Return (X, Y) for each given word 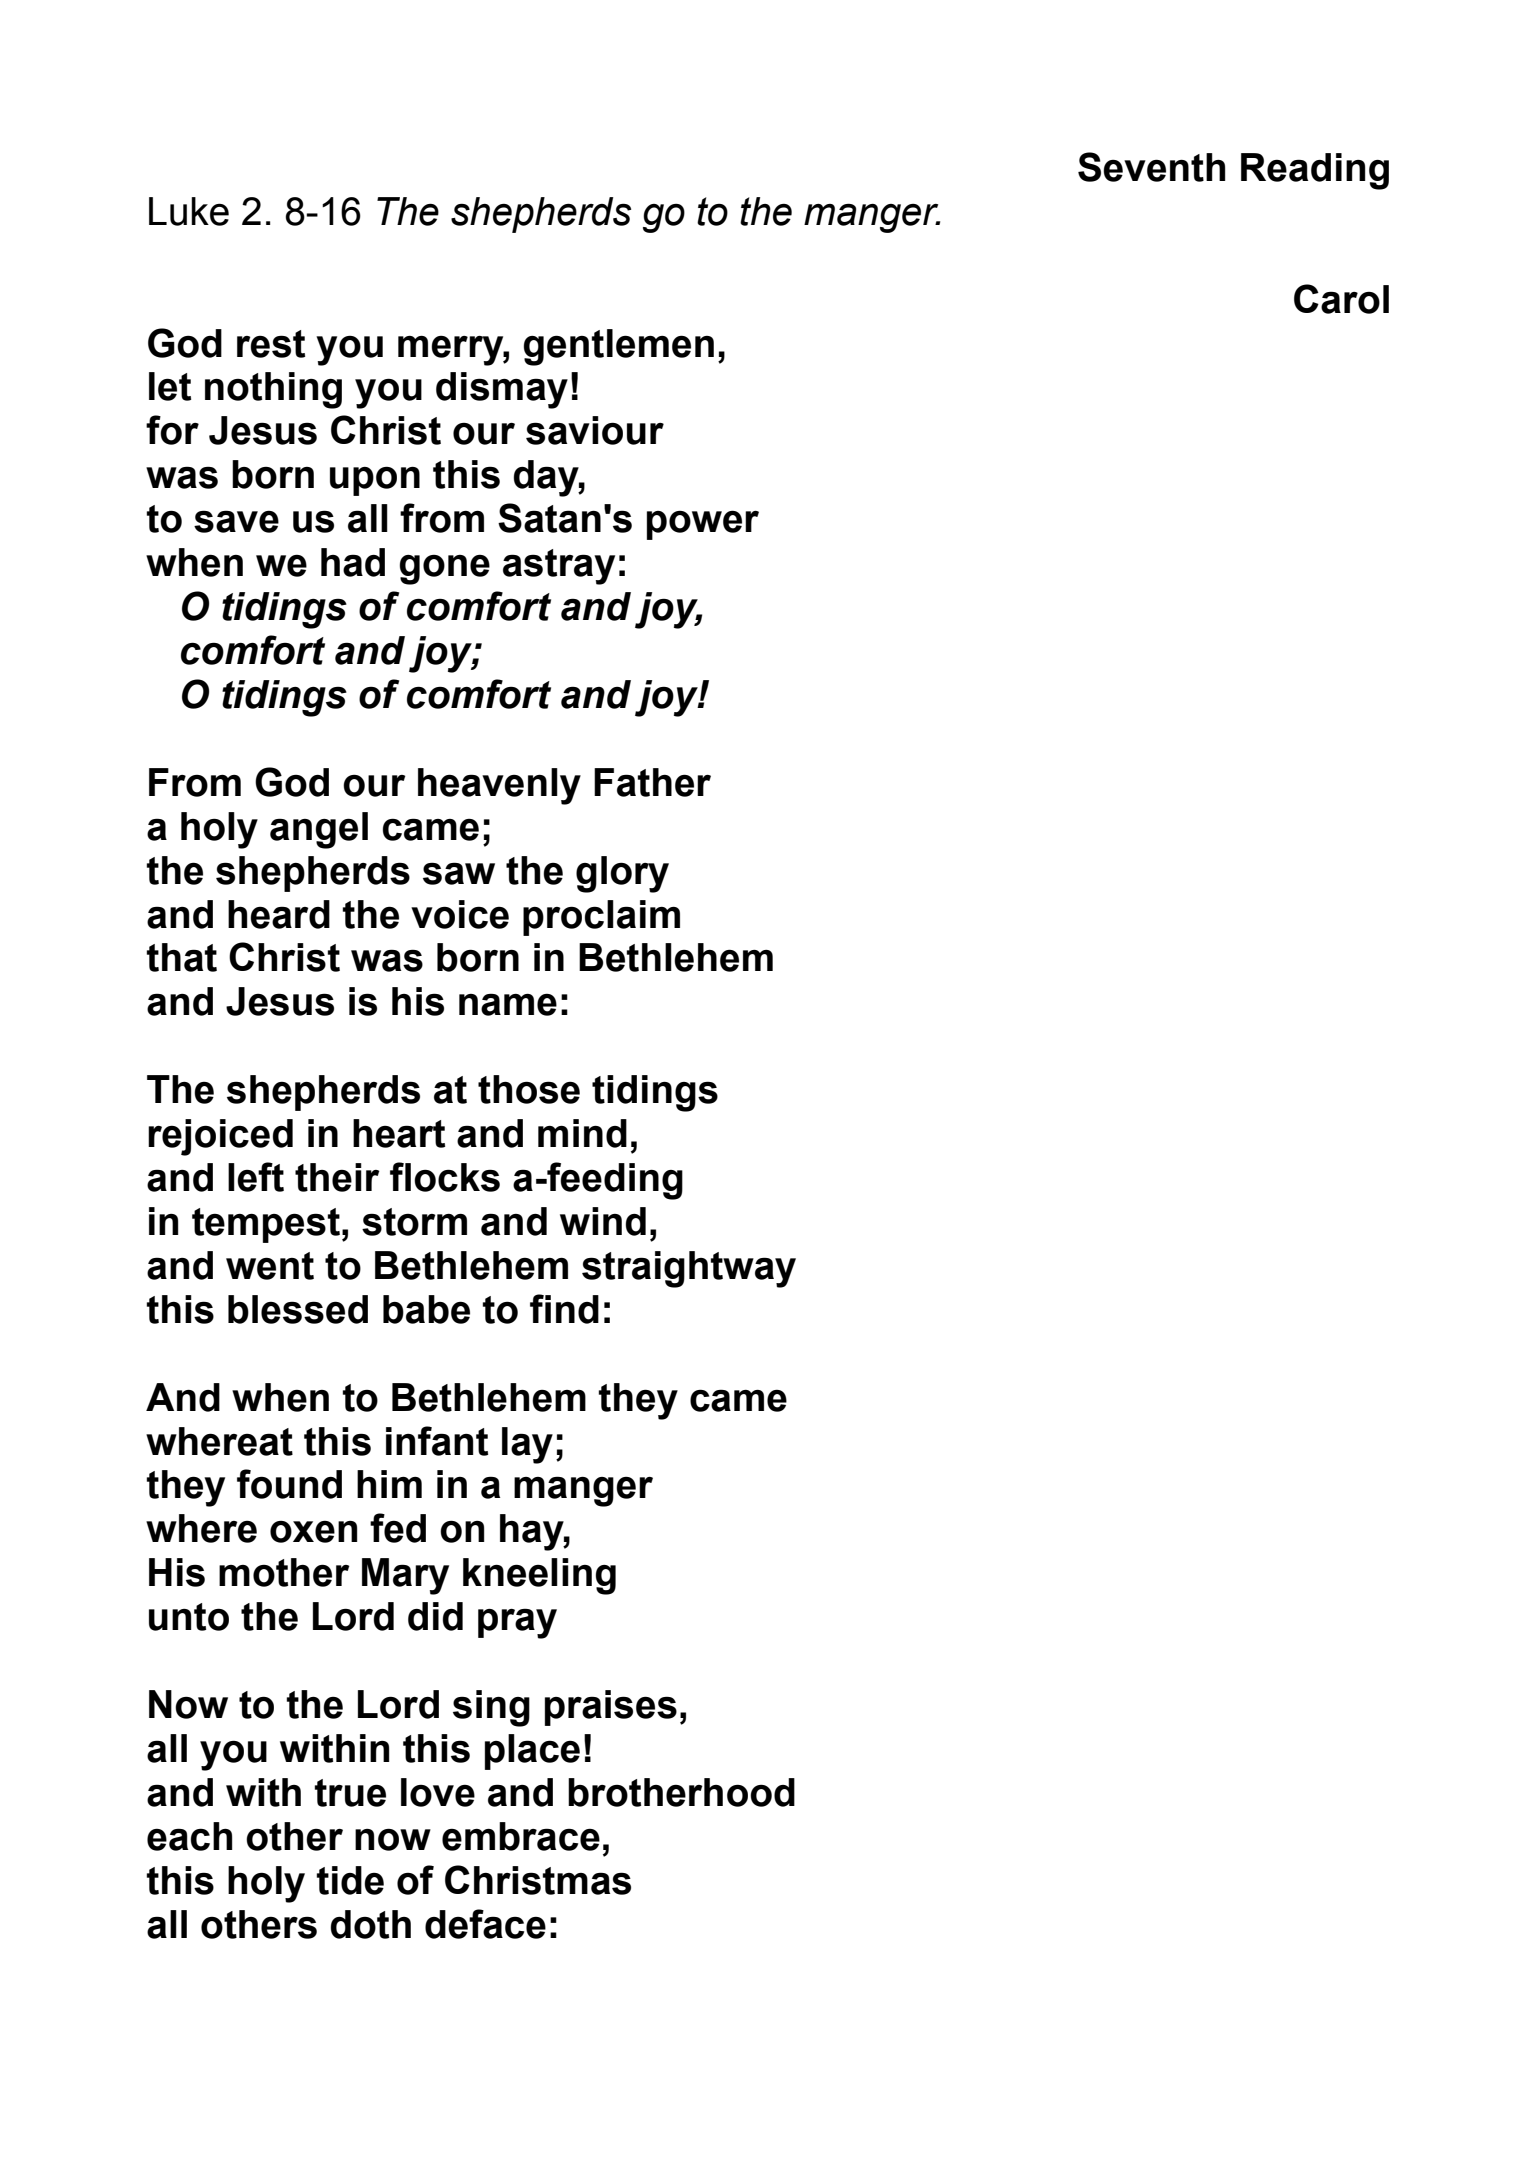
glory (622, 874)
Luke (189, 211)
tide (350, 1880)
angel (319, 830)
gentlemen (619, 347)
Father (652, 782)
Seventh (1151, 167)
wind (603, 1221)
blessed (298, 1309)
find (564, 1309)
